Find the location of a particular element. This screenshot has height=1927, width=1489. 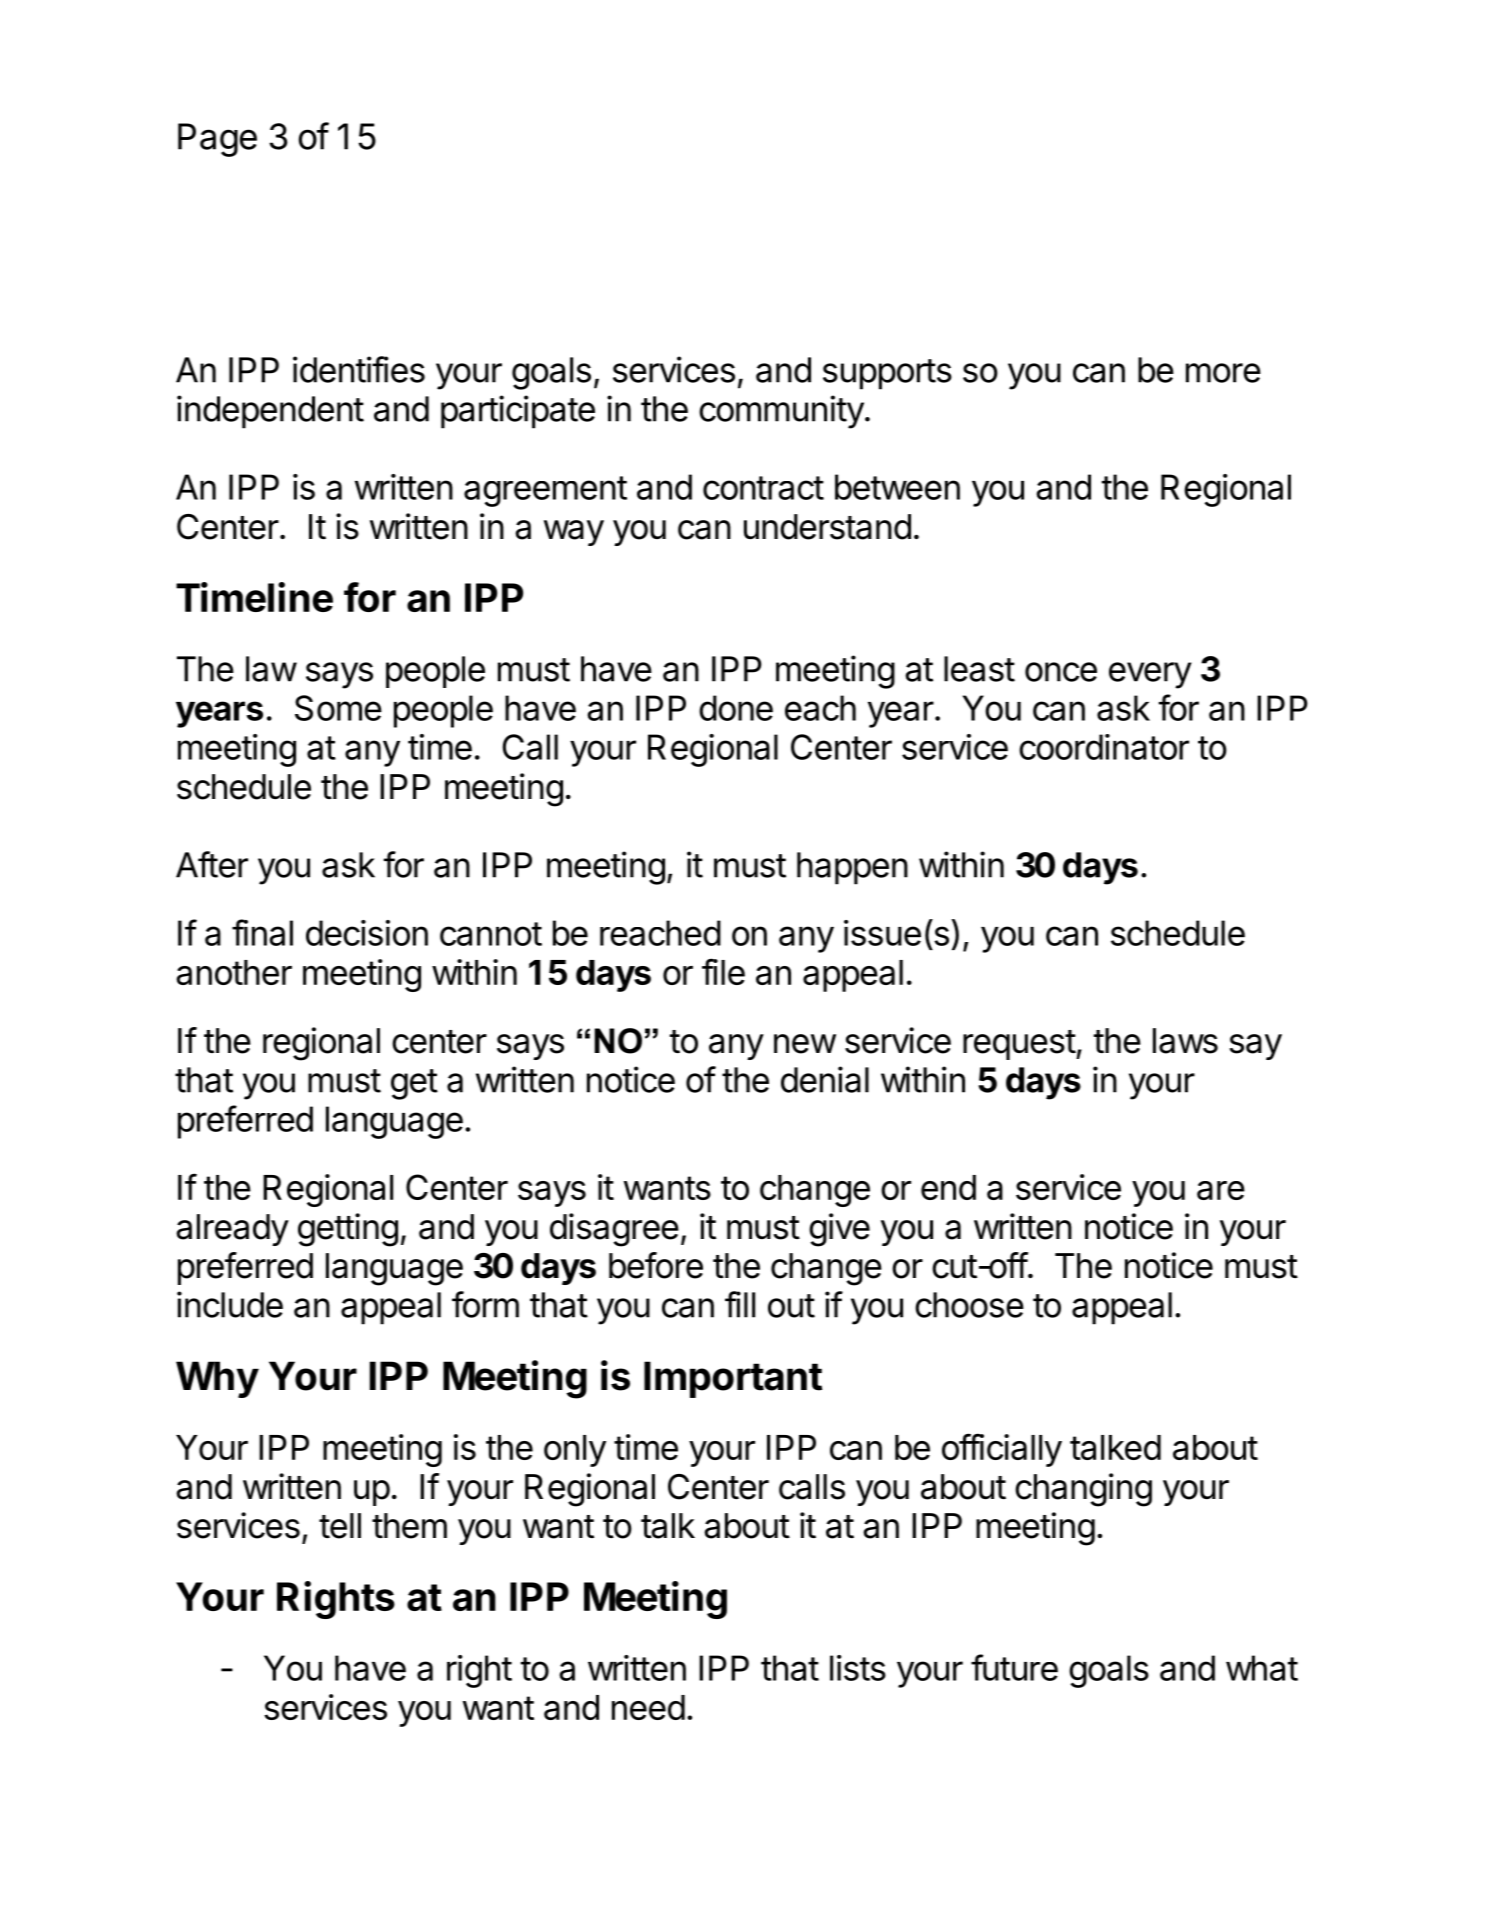

decision is located at coordinates (367, 933).
